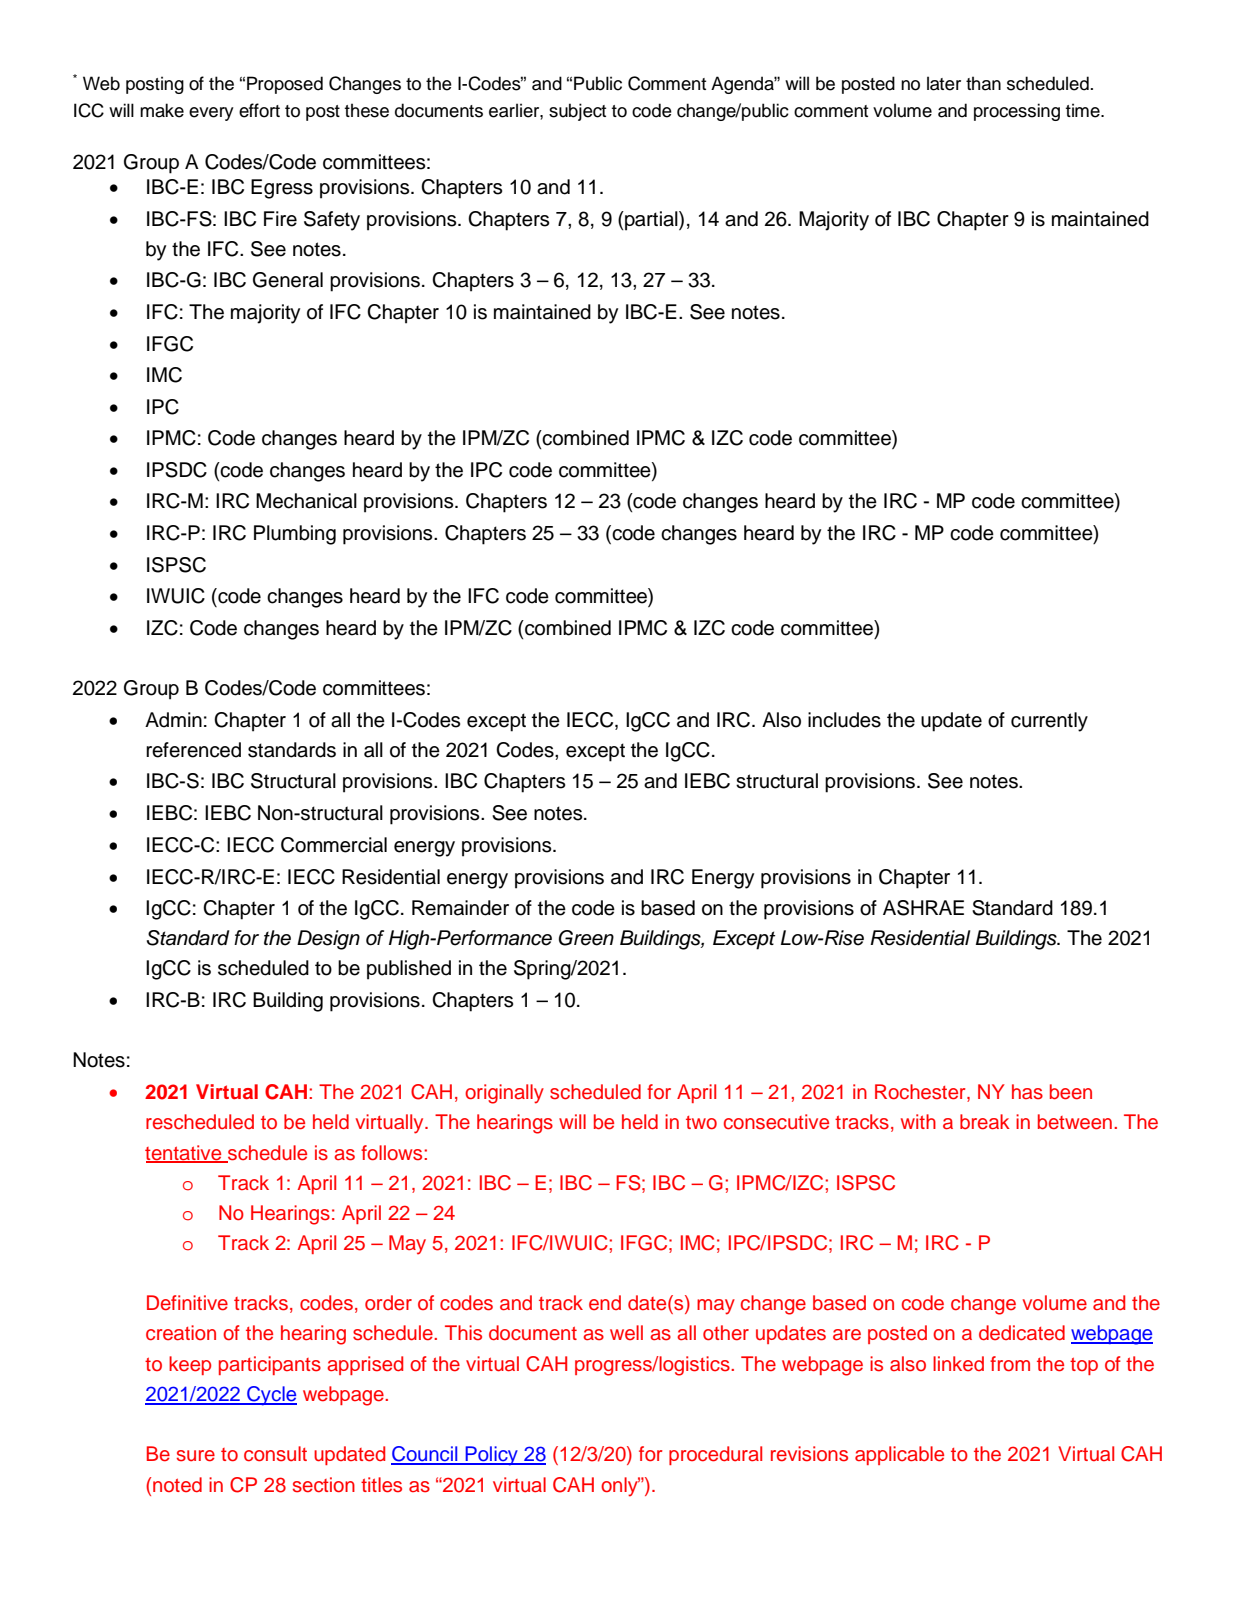 The image size is (1237, 1601). I want to click on break, so click(985, 1122).
